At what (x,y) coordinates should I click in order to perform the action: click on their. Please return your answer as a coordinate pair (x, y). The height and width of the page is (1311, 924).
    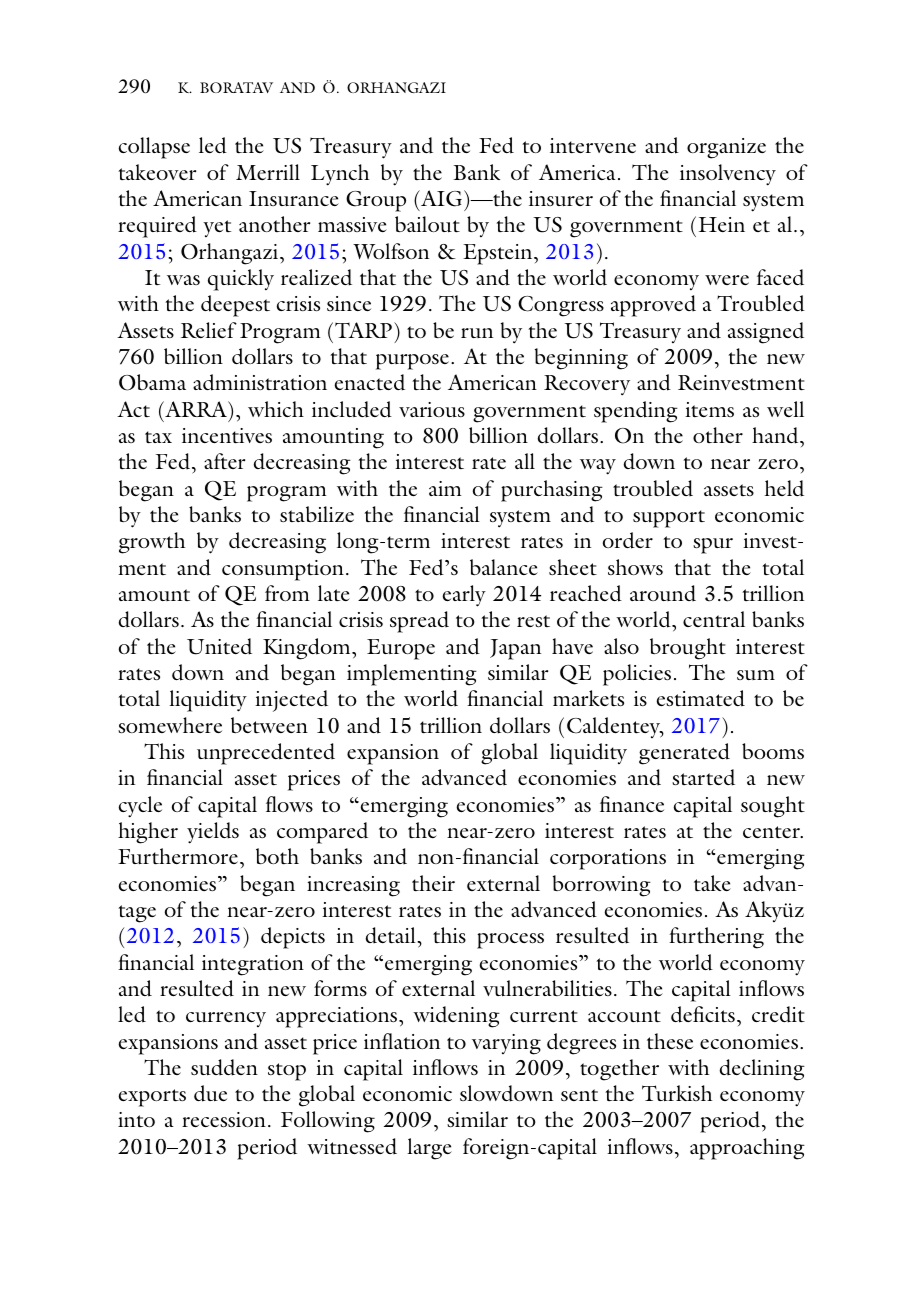
    Looking at the image, I should click on (433, 883).
